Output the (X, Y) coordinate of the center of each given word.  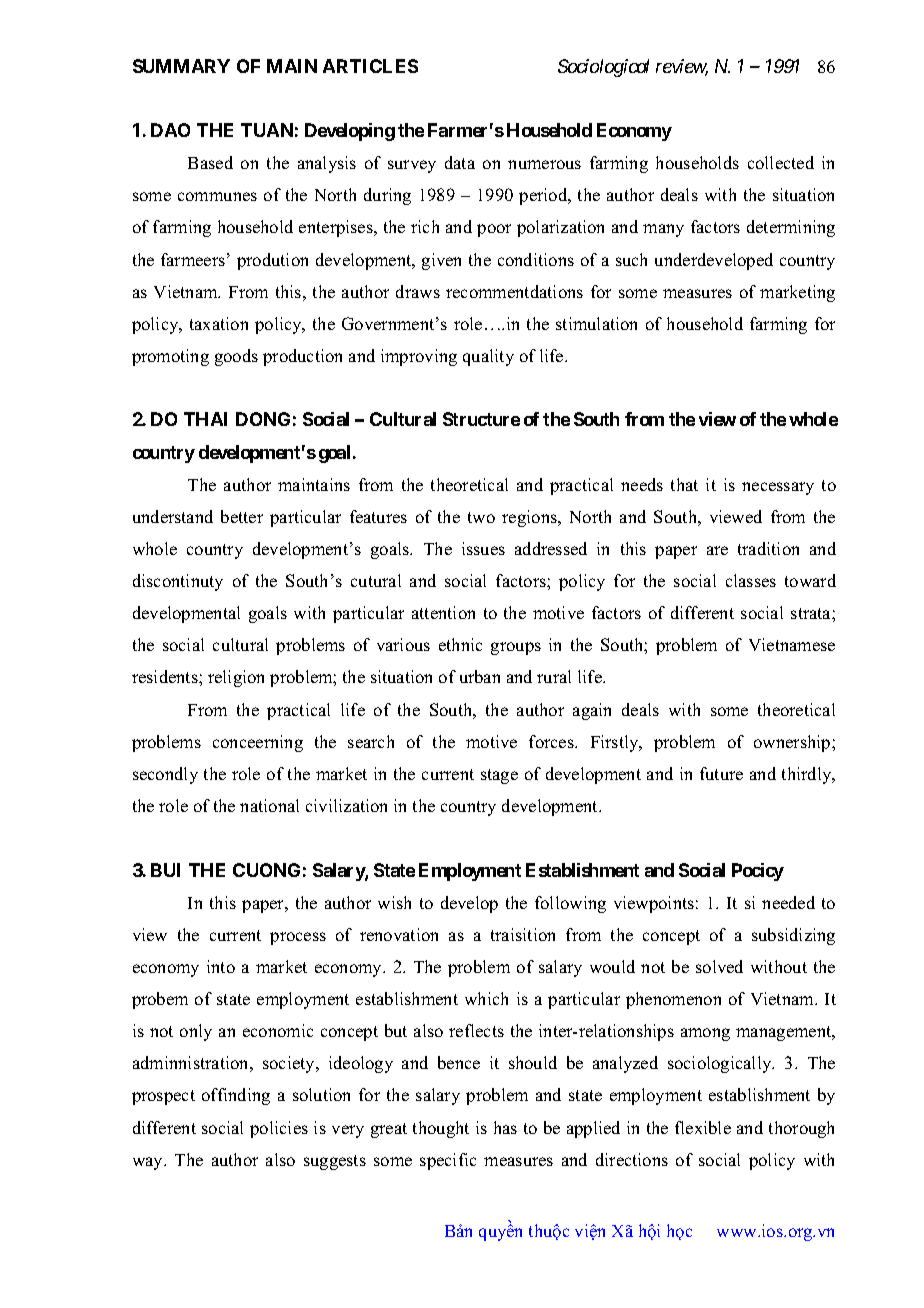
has (505, 1127)
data (460, 162)
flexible (703, 1127)
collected (781, 162)
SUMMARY (181, 66)
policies (279, 1129)
